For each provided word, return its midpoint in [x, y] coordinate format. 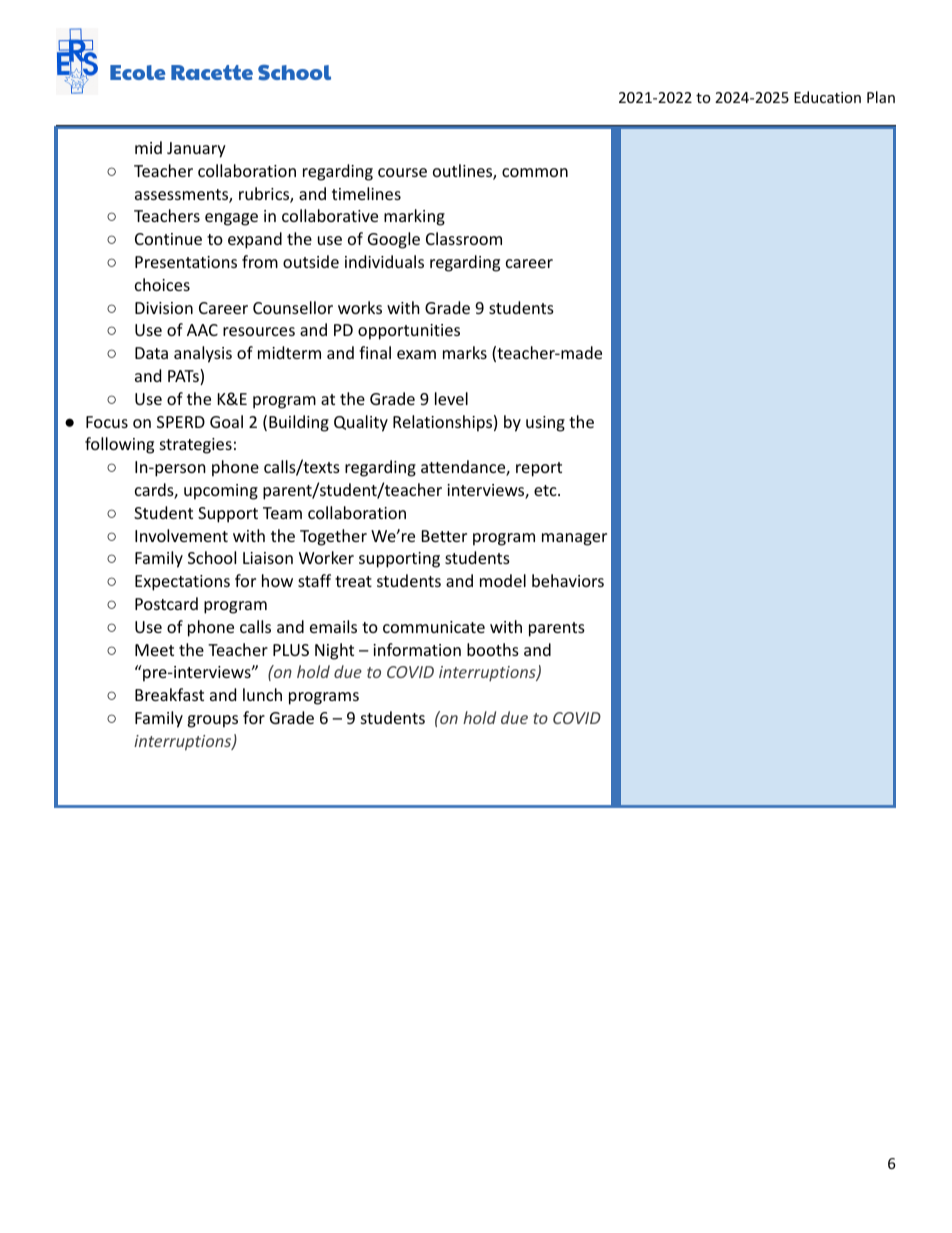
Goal [226, 421]
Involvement [181, 535]
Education [827, 97]
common [535, 172]
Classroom [464, 238]
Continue [168, 239]
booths [493, 649]
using [545, 424]
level [451, 398]
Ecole [137, 72]
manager [574, 539]
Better [444, 536]
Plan [881, 97]
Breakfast [169, 694]
